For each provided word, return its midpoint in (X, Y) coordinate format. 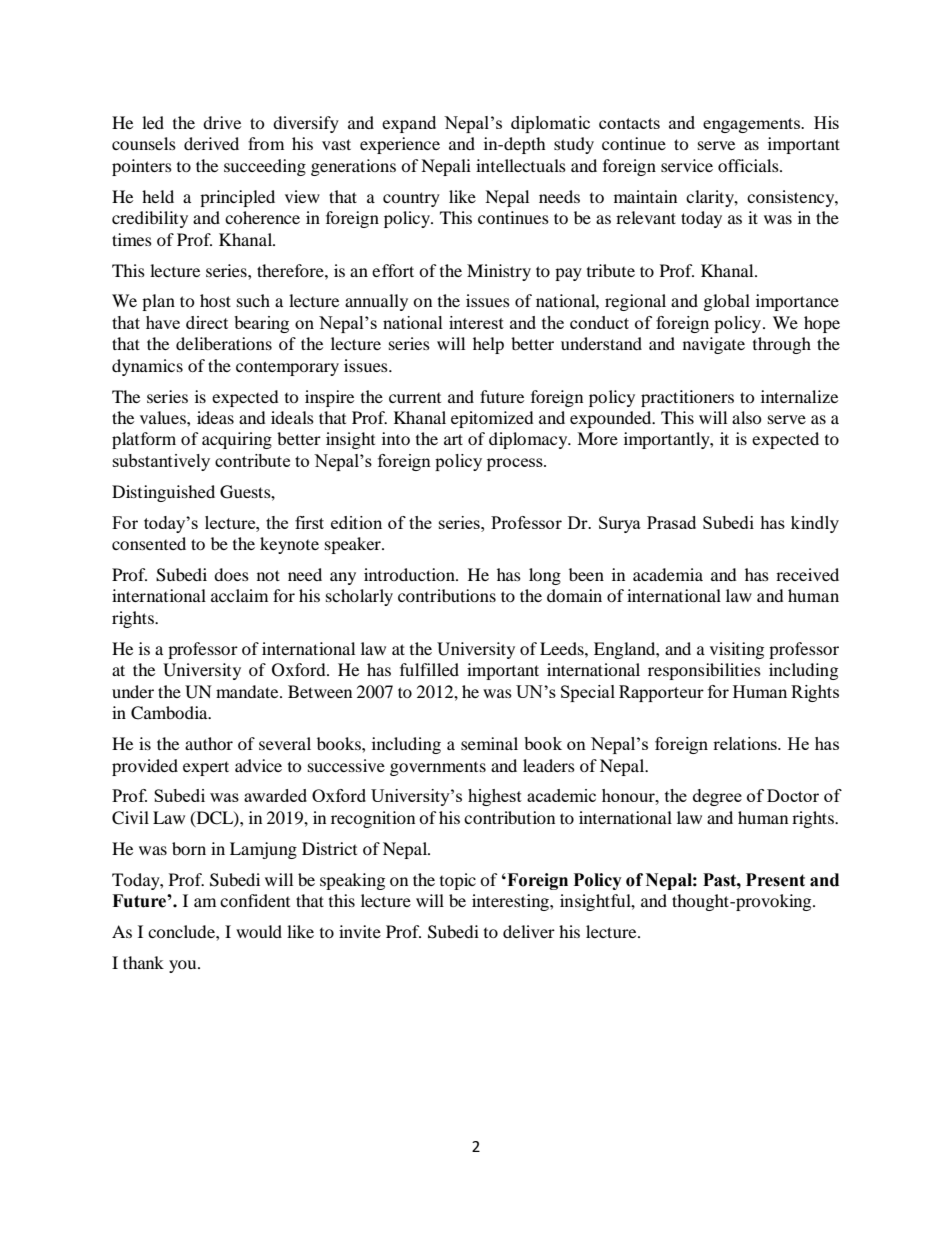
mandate (248, 691)
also (747, 417)
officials (749, 165)
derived (211, 143)
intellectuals (521, 165)
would (259, 931)
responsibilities (704, 671)
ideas (215, 417)
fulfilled (429, 669)
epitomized (492, 419)
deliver (529, 931)
